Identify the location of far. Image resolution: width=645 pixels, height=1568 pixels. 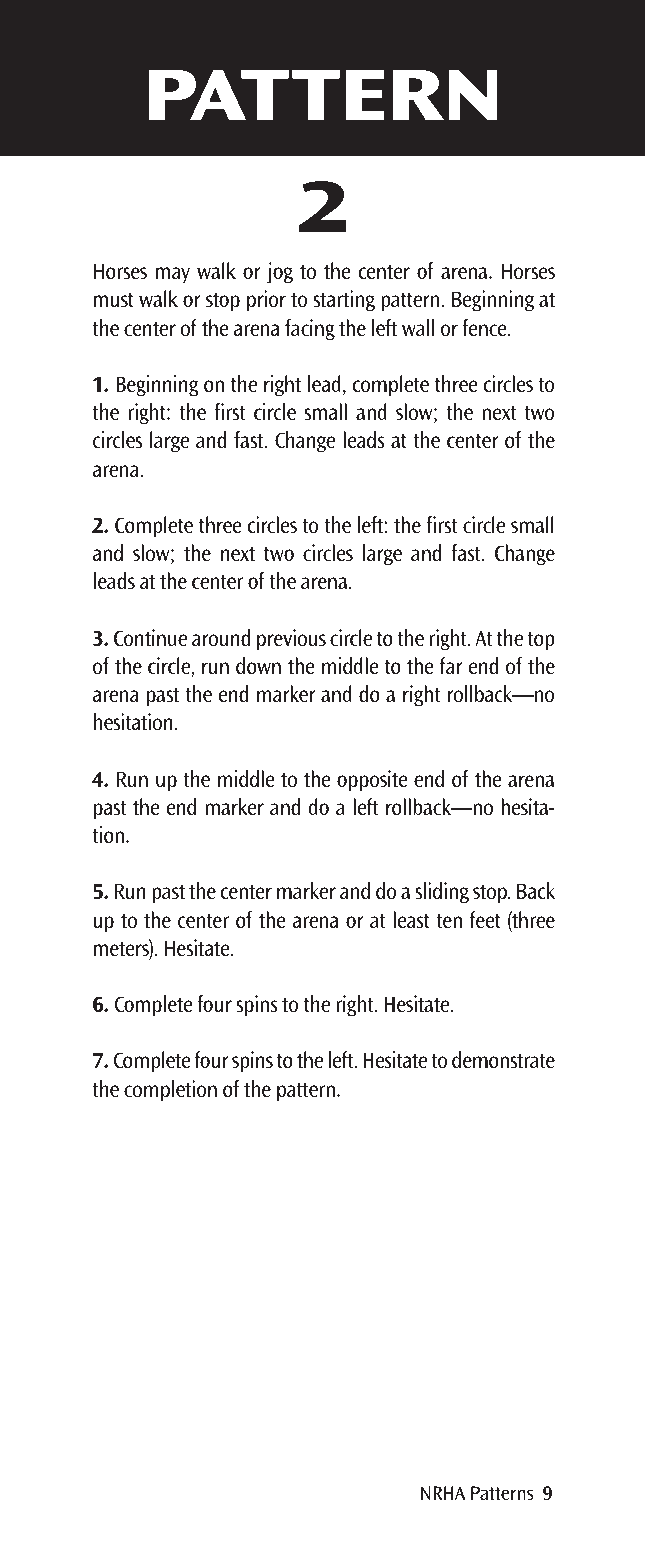
(451, 665).
